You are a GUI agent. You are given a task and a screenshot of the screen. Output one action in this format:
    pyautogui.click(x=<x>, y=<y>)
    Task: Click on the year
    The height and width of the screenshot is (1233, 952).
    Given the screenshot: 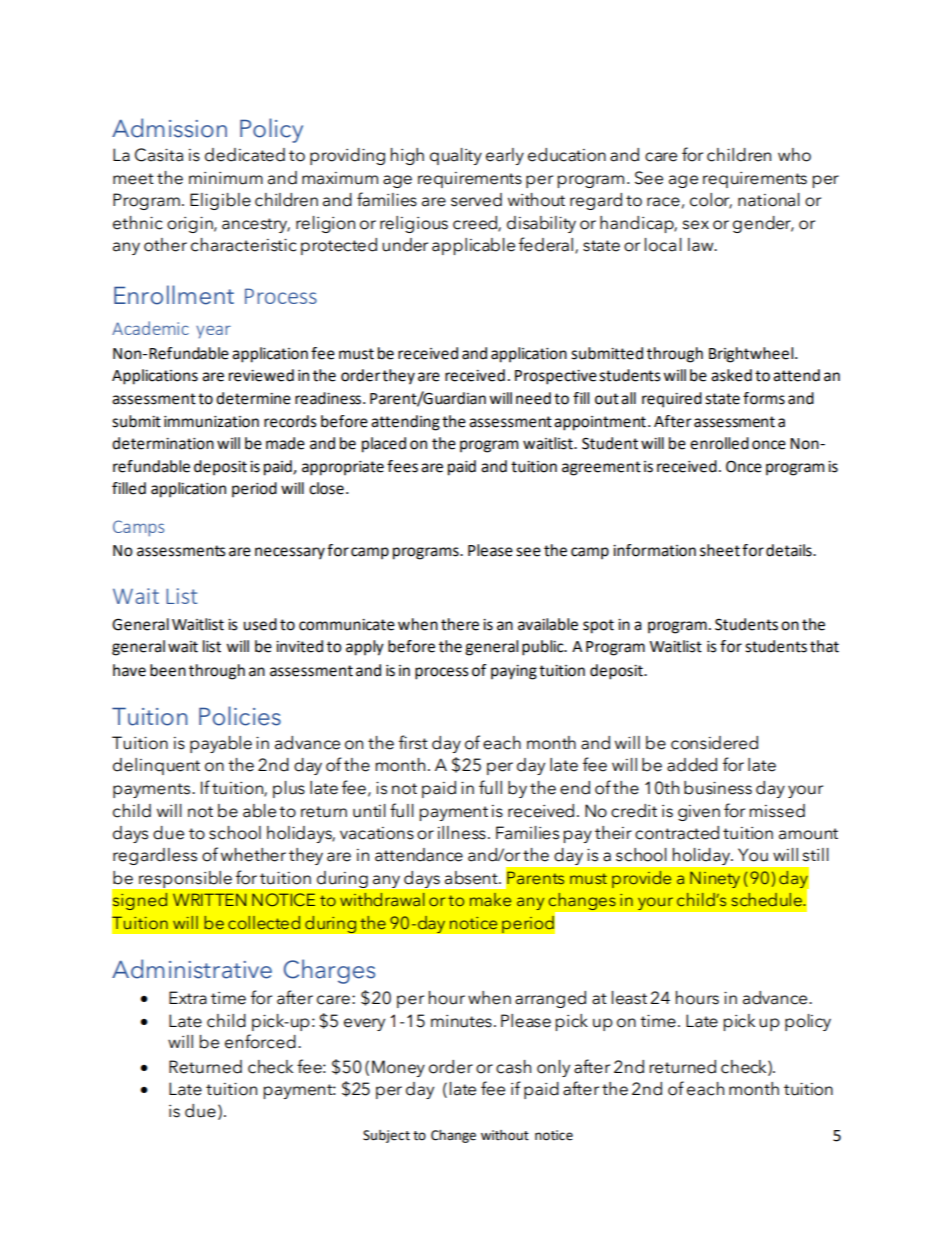 What is the action you would take?
    pyautogui.click(x=213, y=332)
